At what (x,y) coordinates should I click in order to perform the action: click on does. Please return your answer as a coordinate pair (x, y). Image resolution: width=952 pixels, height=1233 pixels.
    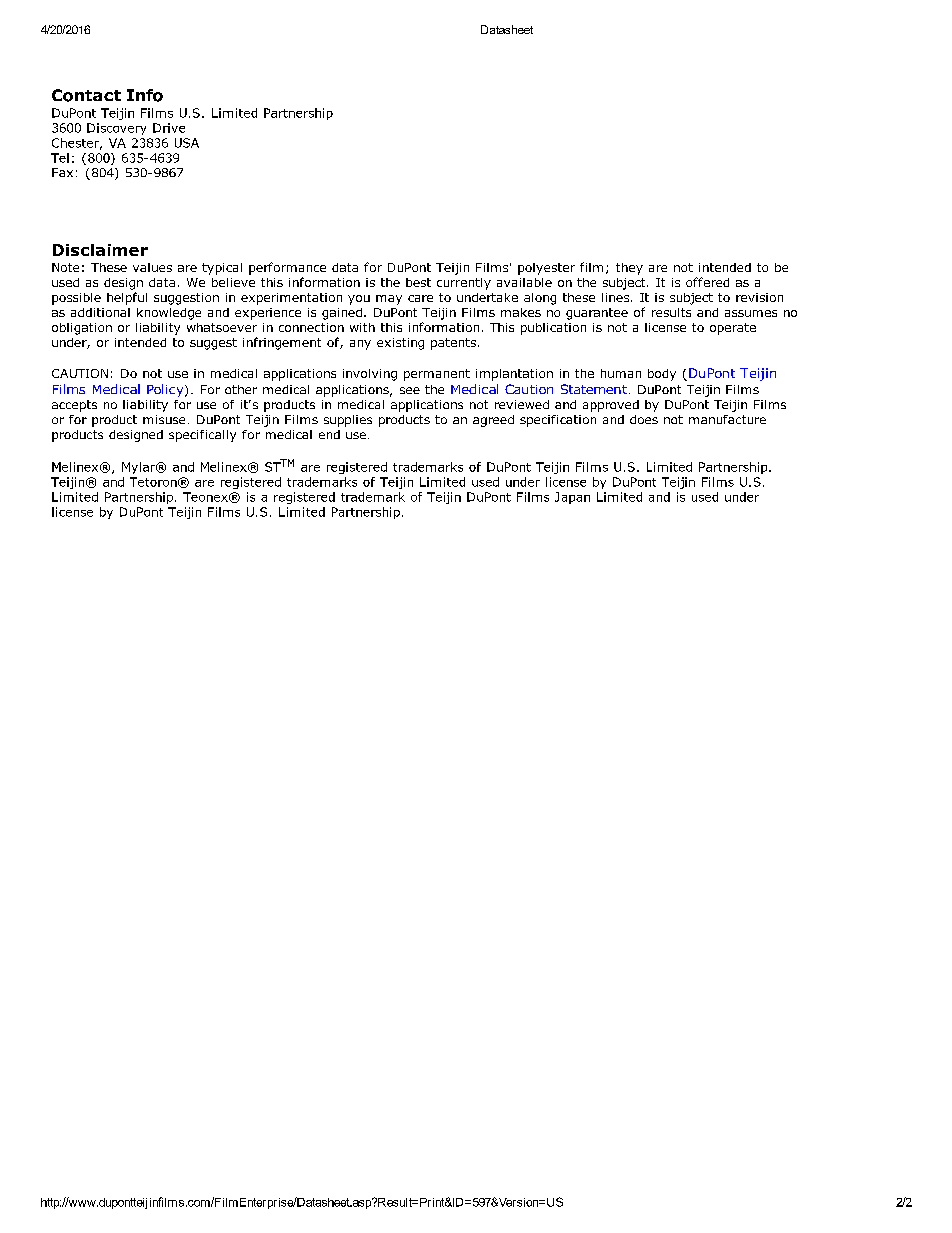
    Looking at the image, I should click on (644, 419).
